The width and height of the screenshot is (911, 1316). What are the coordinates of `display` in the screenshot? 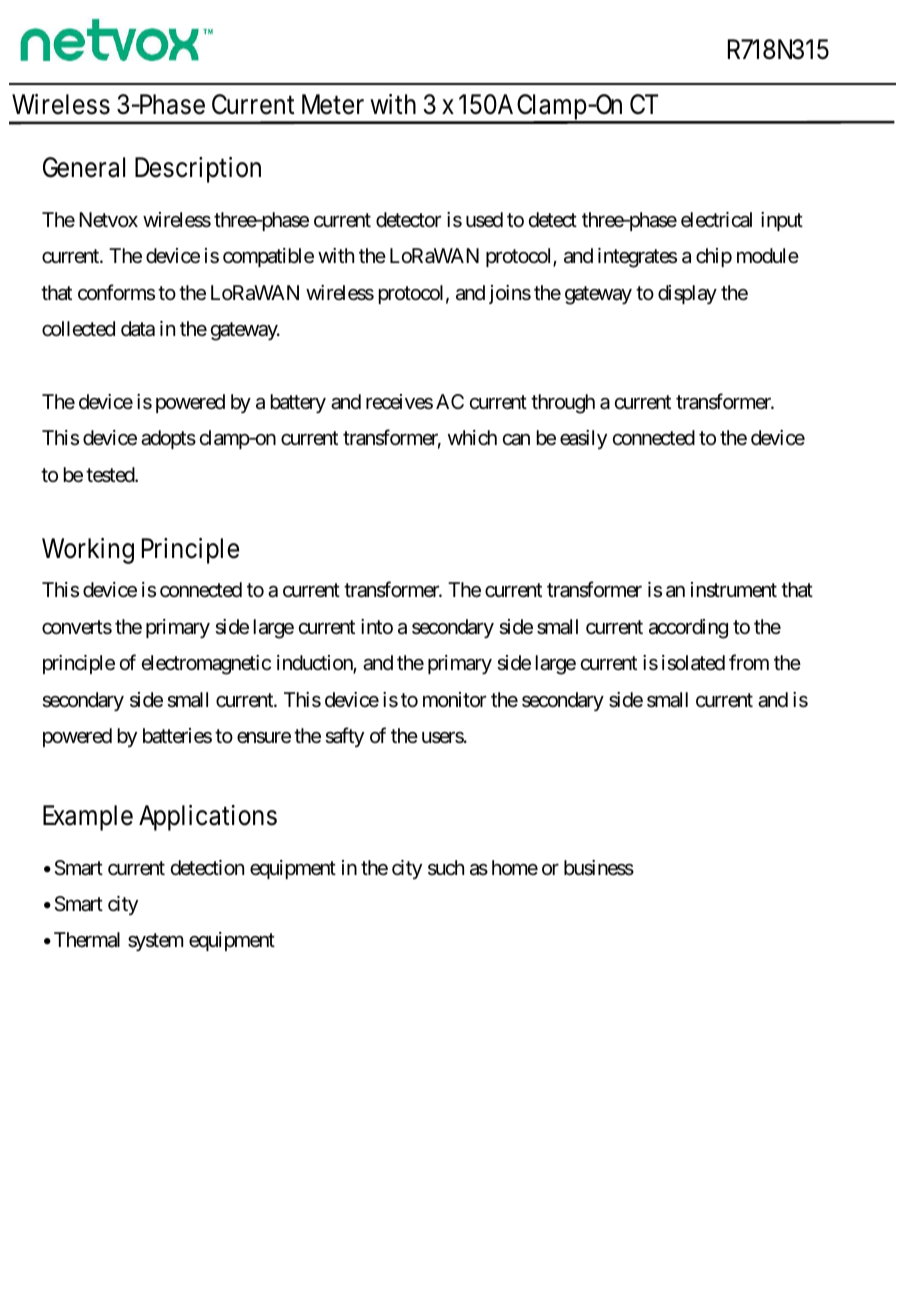 It's located at (687, 294).
